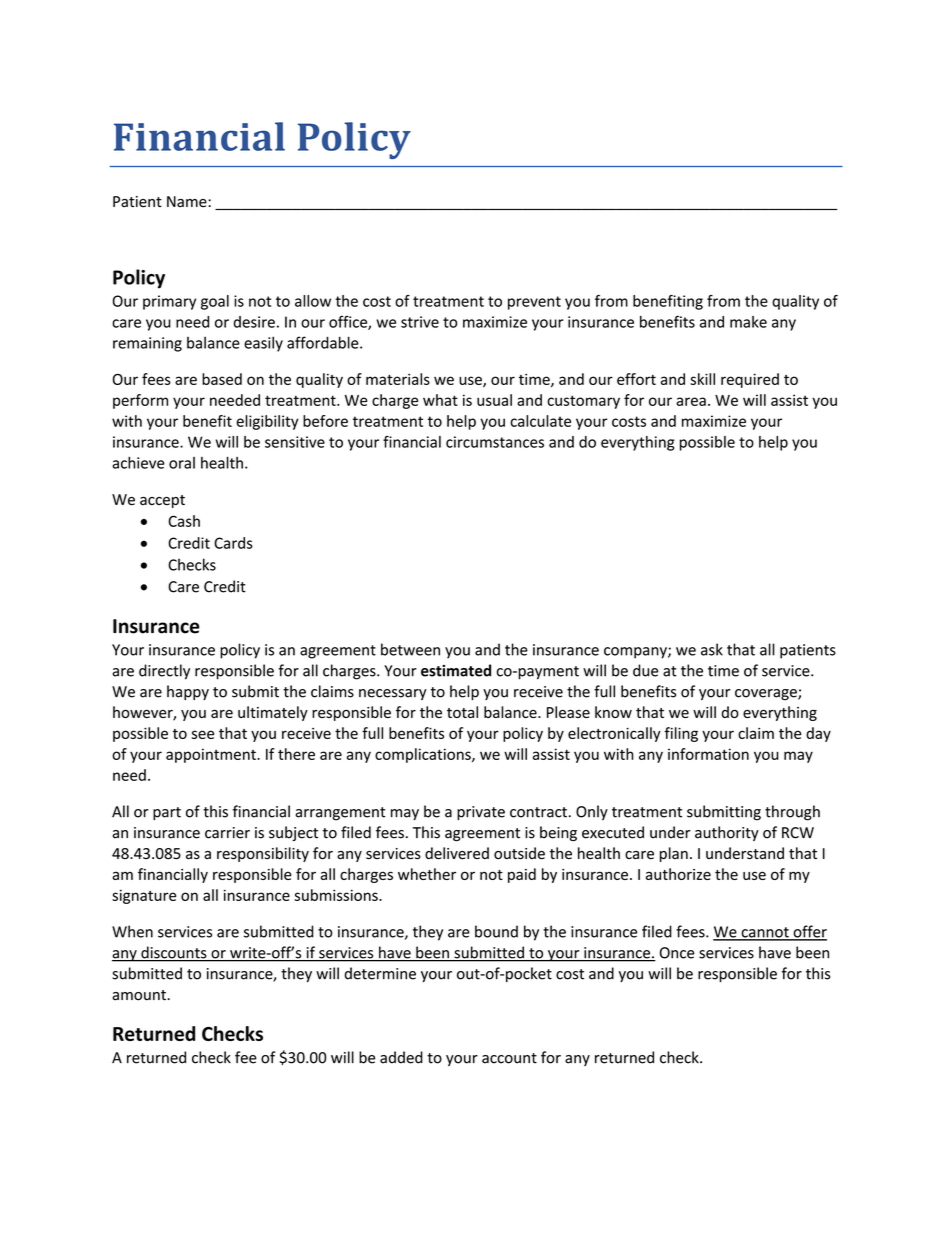 Image resolution: width=952 pixels, height=1233 pixels. What do you see at coordinates (534, 303) in the screenshot?
I see `prevent` at bounding box center [534, 303].
